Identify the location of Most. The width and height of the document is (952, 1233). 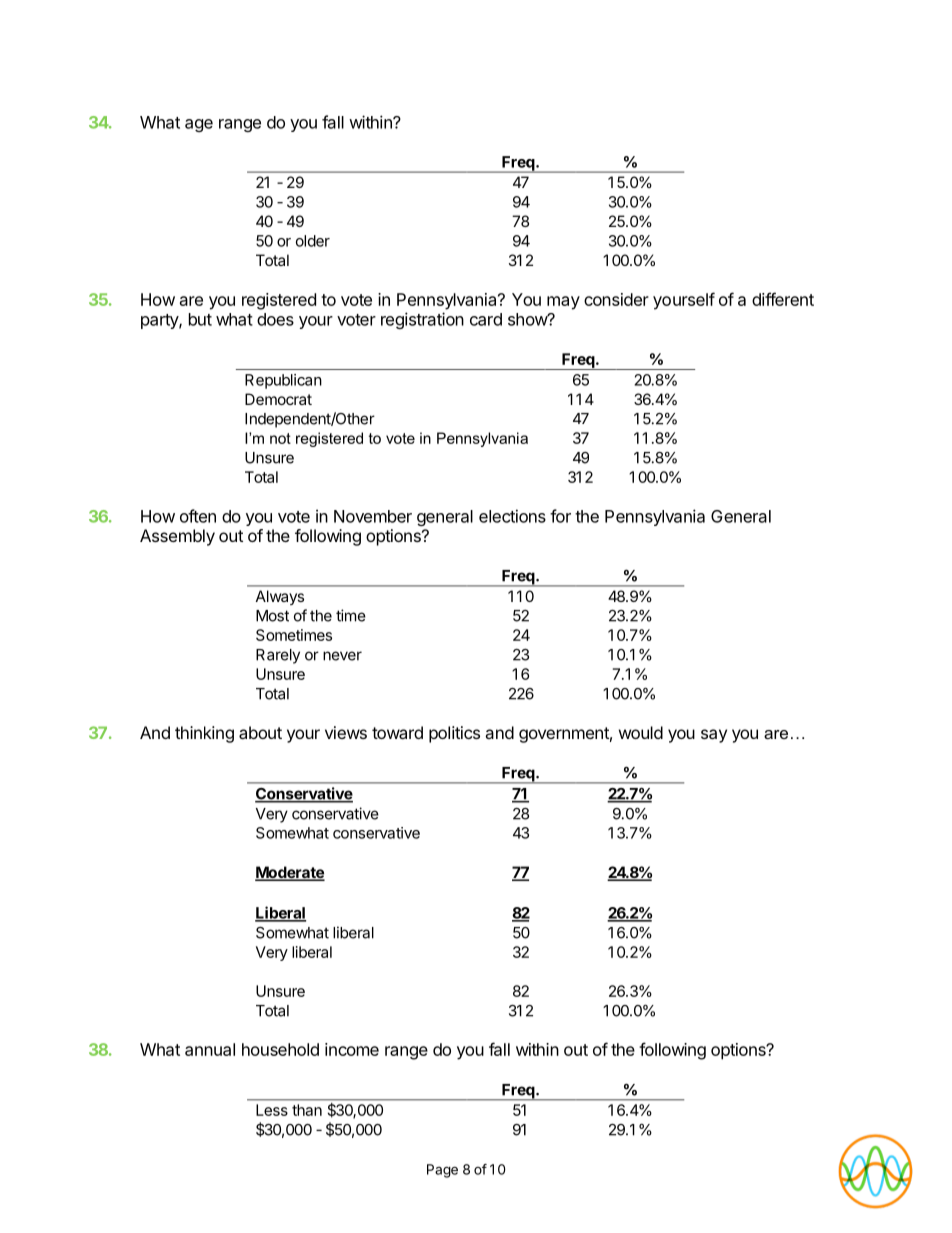
(272, 616).
